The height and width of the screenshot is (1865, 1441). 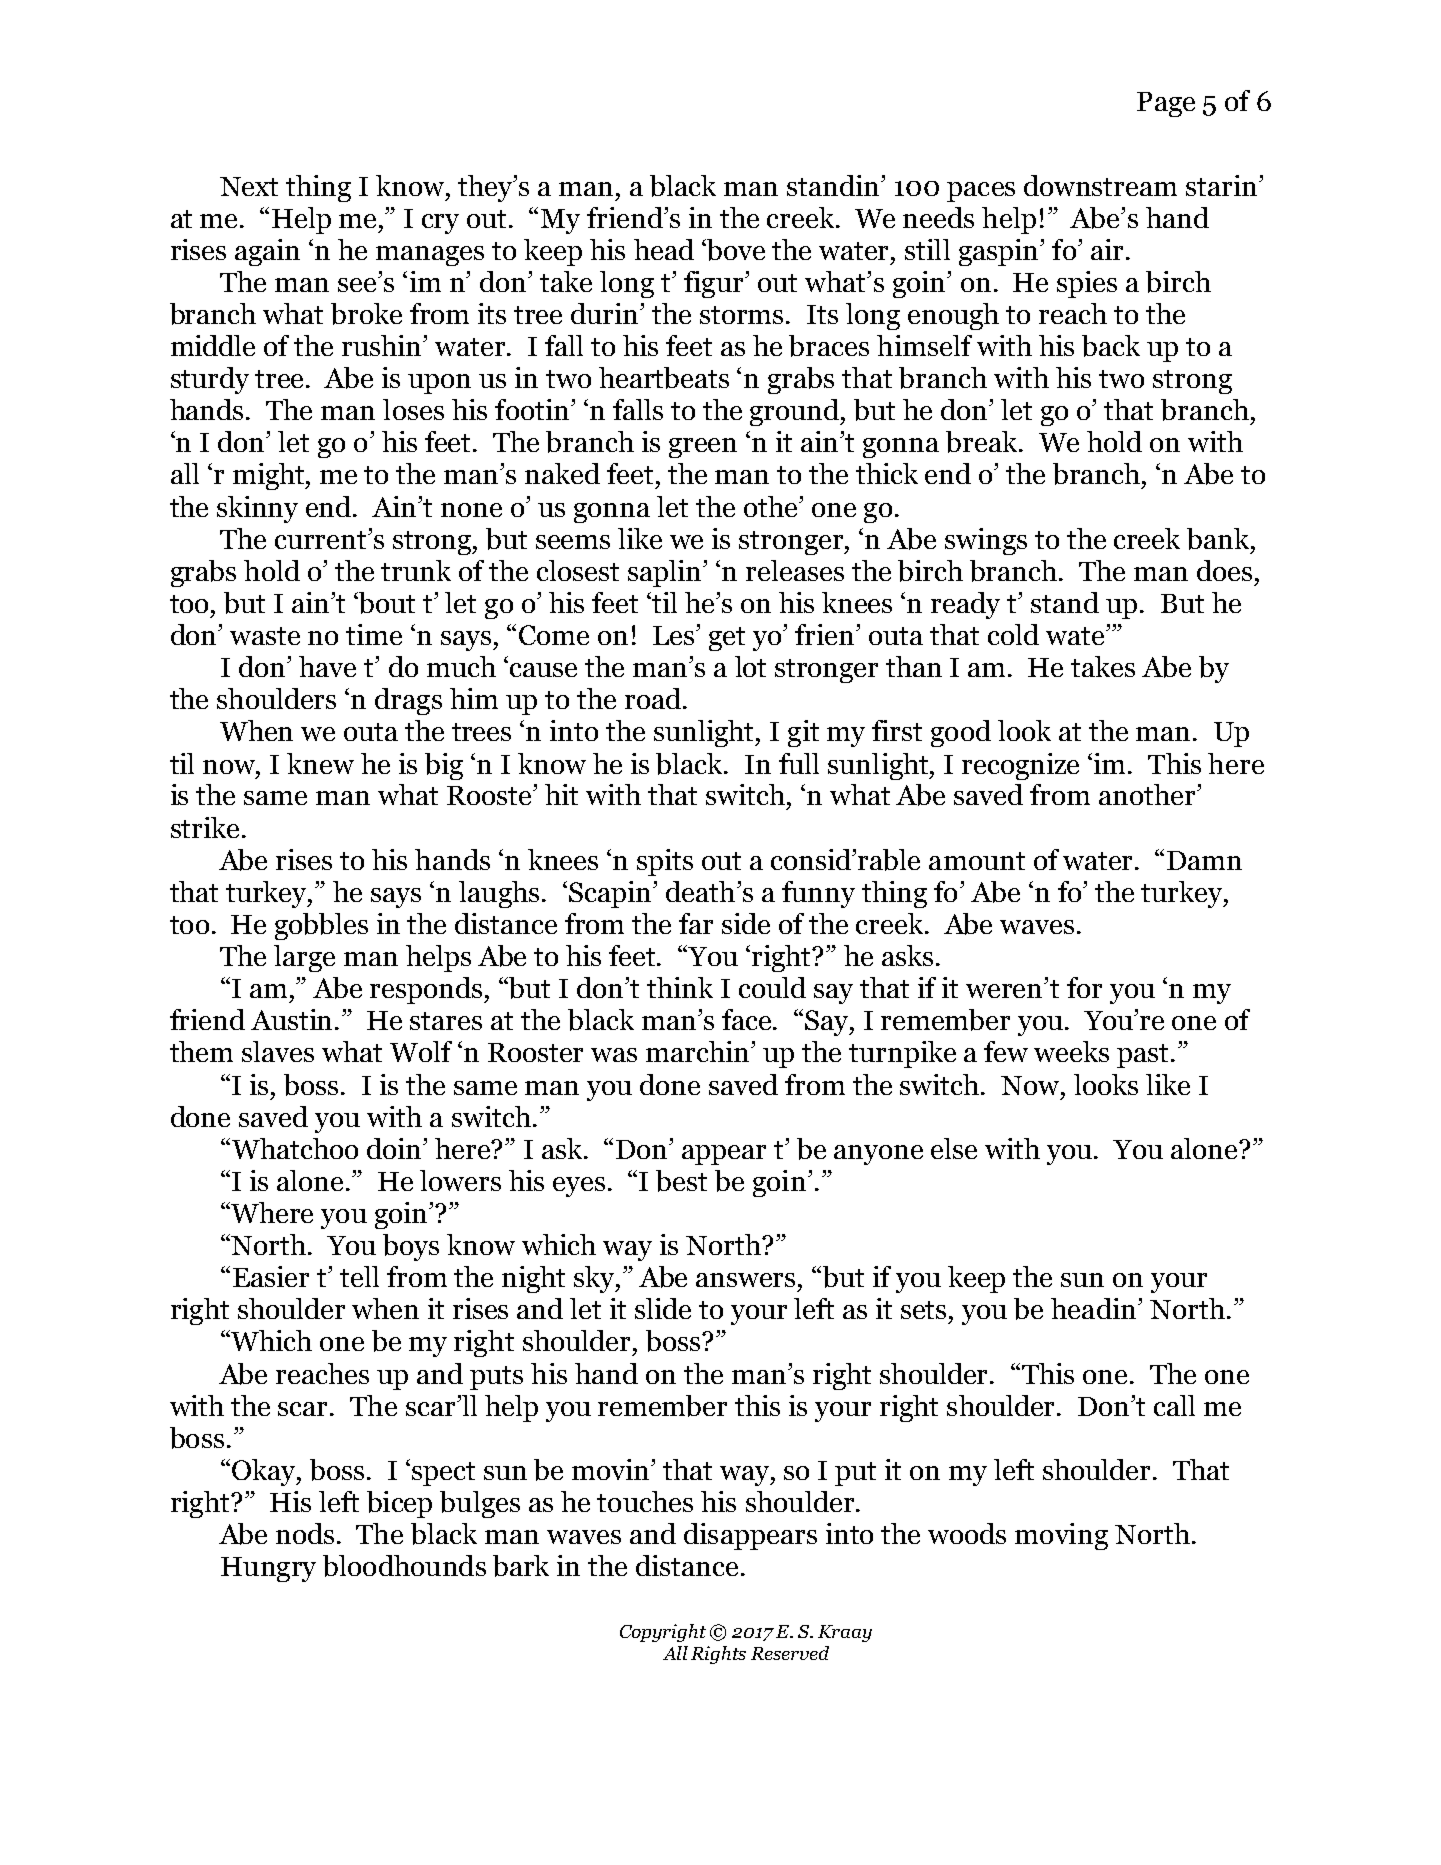 I want to click on best, so click(x=681, y=1181).
